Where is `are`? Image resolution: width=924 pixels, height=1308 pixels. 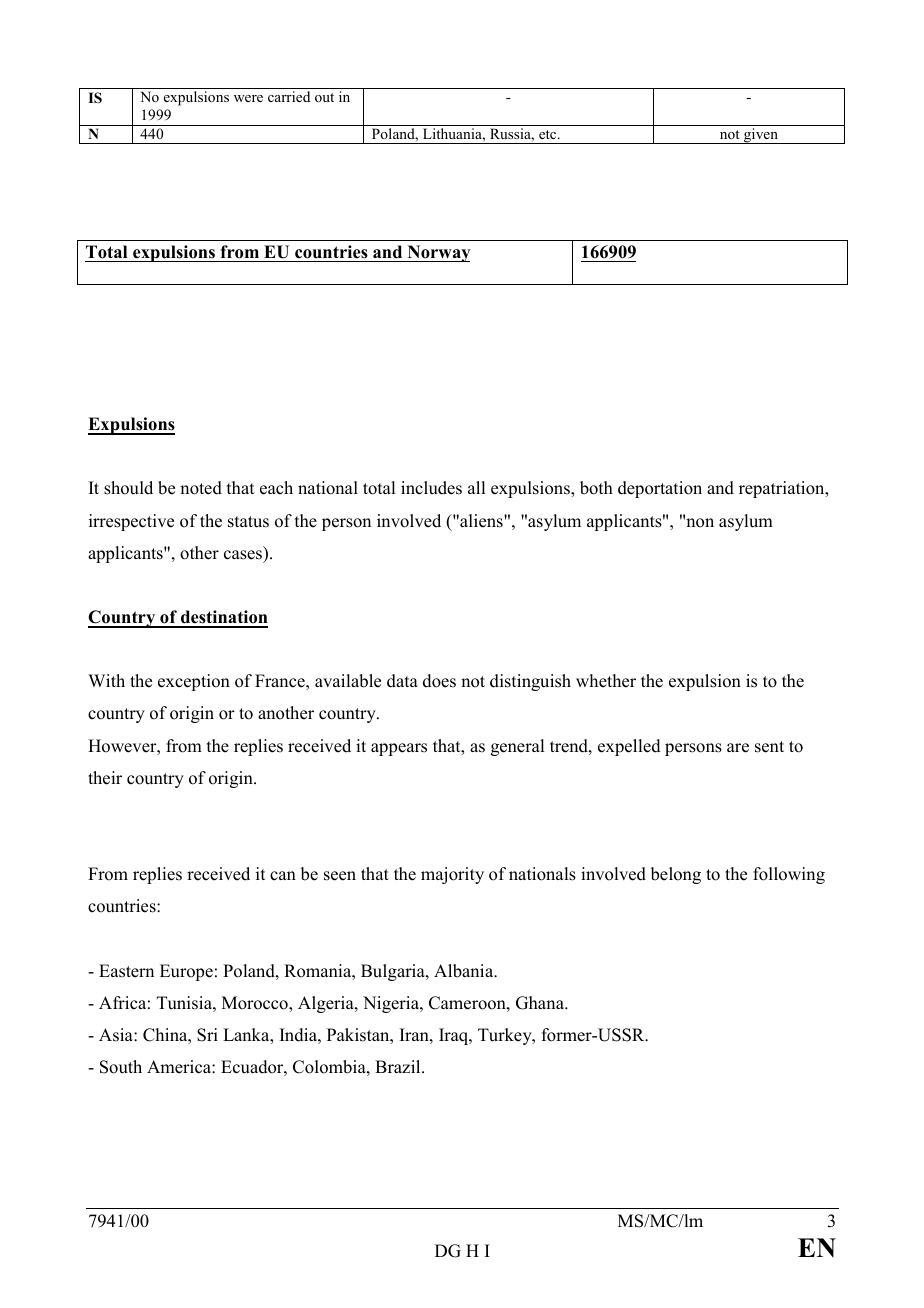
are is located at coordinates (738, 748).
